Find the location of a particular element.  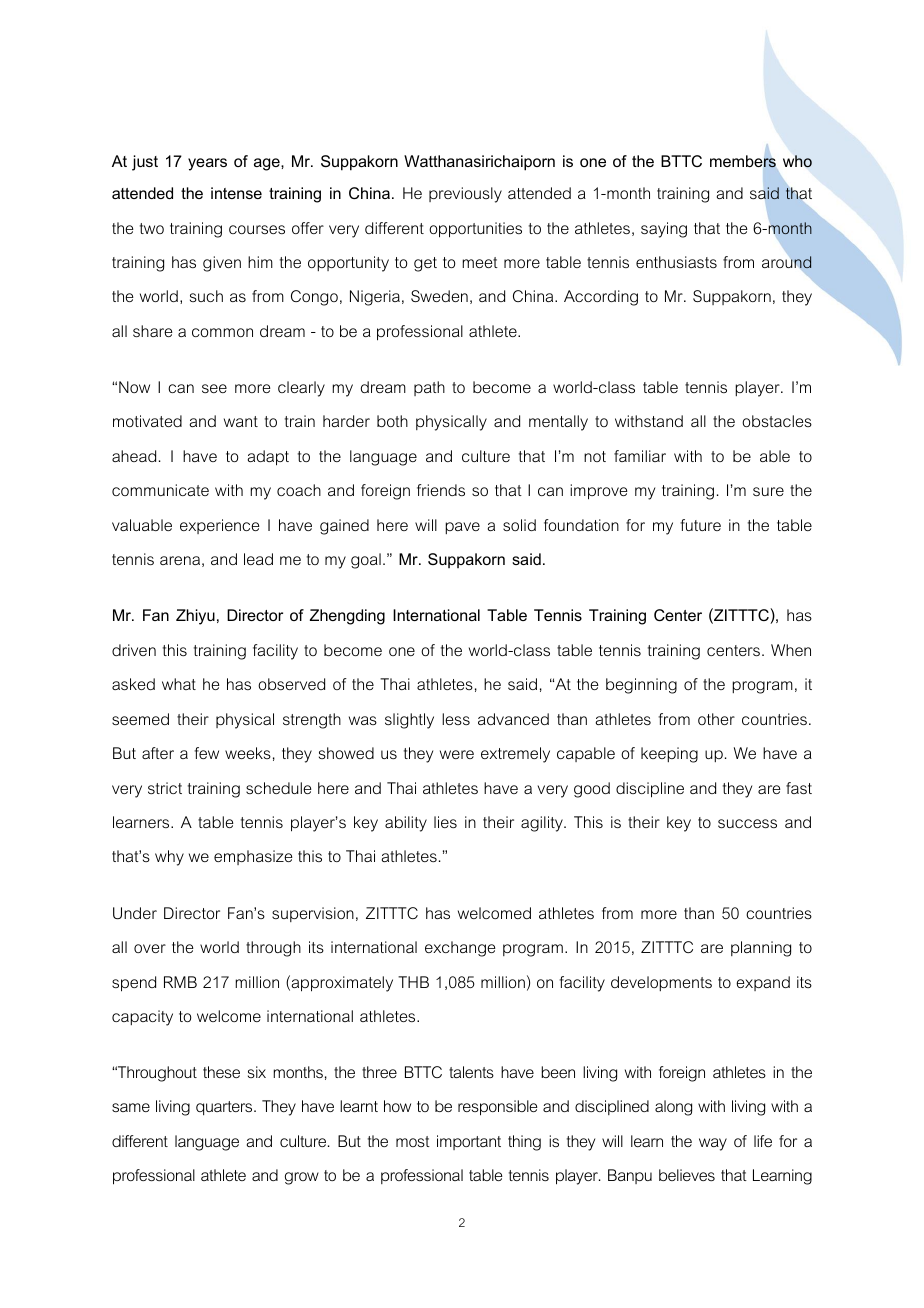

quarters is located at coordinates (225, 1108).
